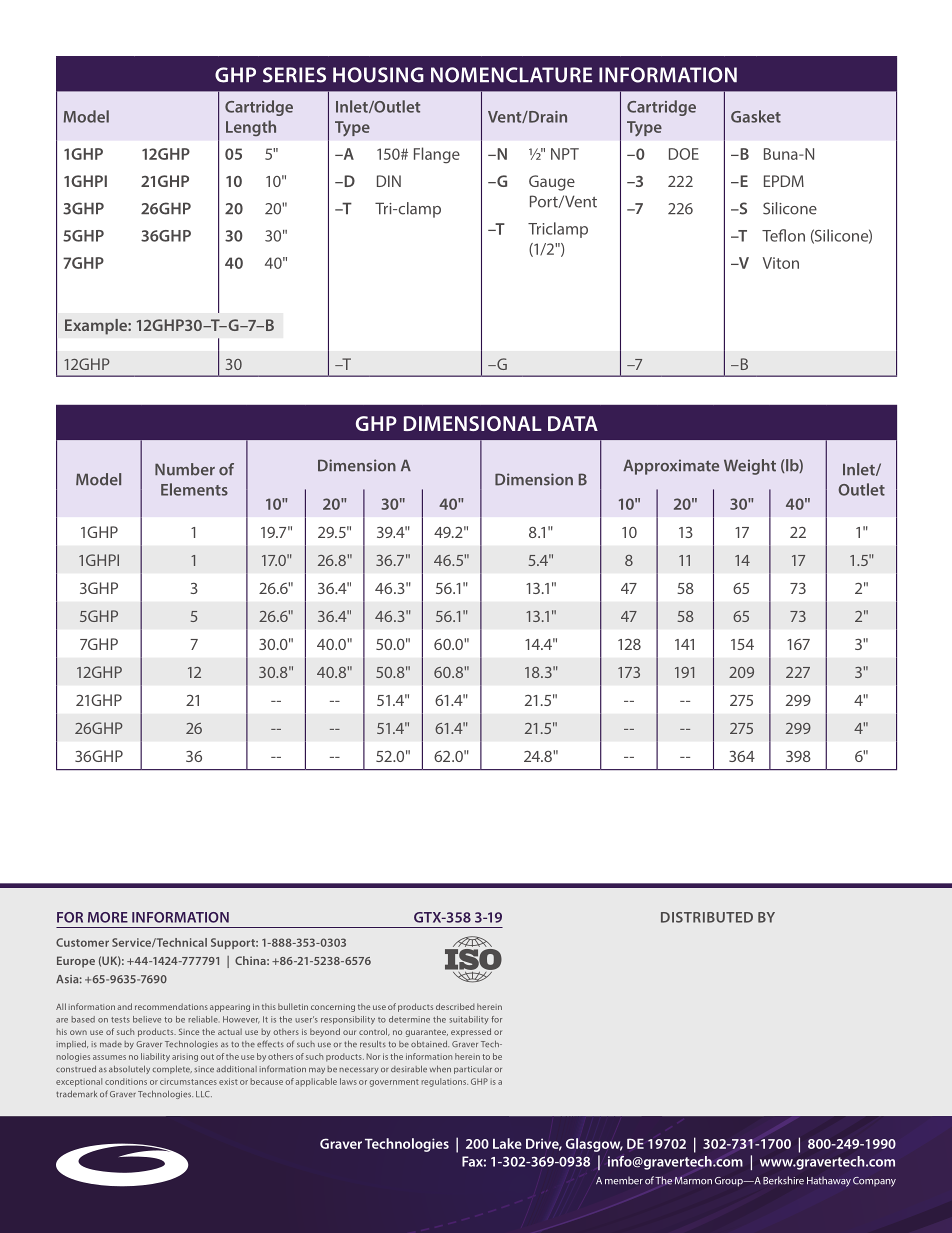  What do you see at coordinates (251, 128) in the screenshot?
I see `Length` at bounding box center [251, 128].
